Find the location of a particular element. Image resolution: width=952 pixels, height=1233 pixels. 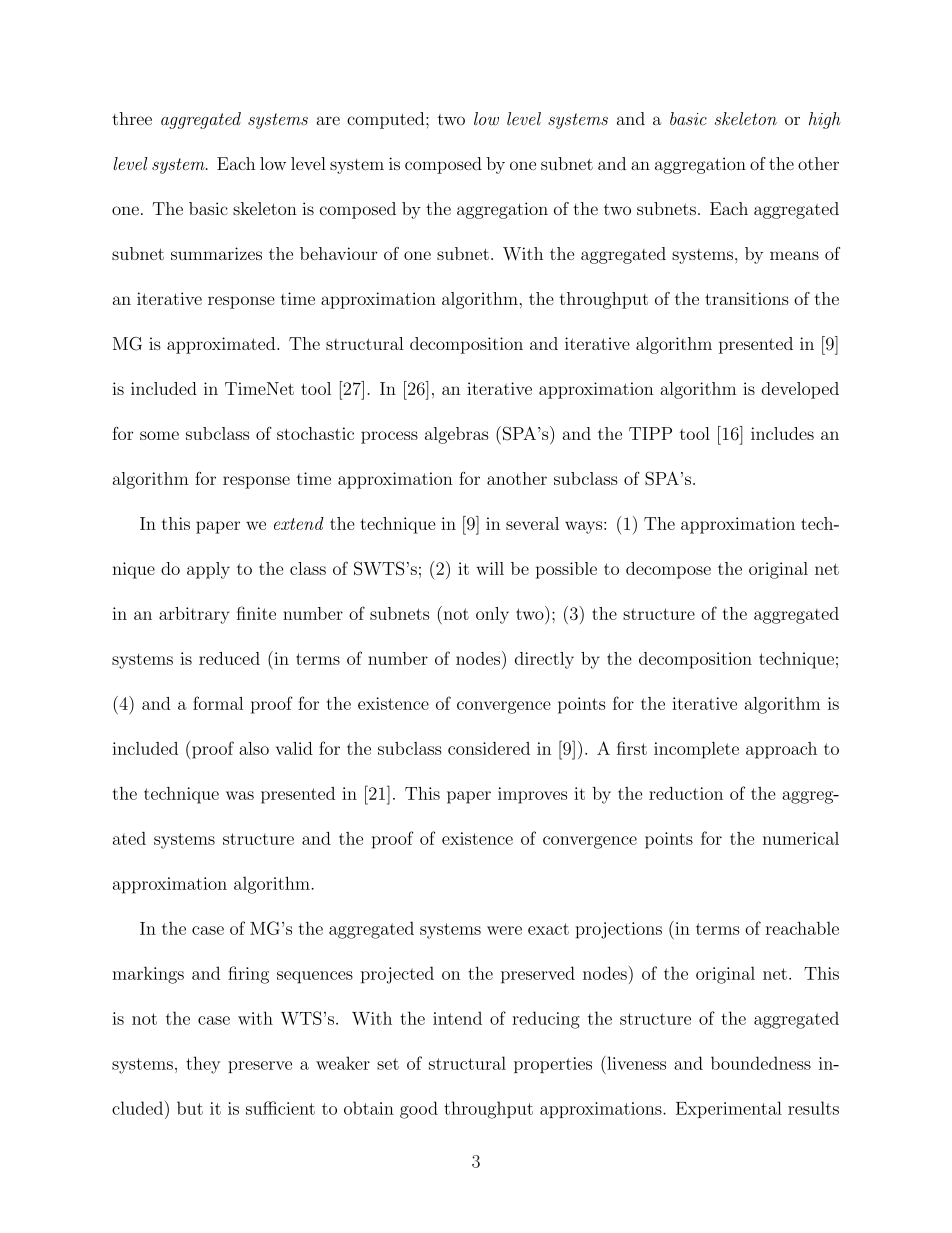

good is located at coordinates (419, 1110).
